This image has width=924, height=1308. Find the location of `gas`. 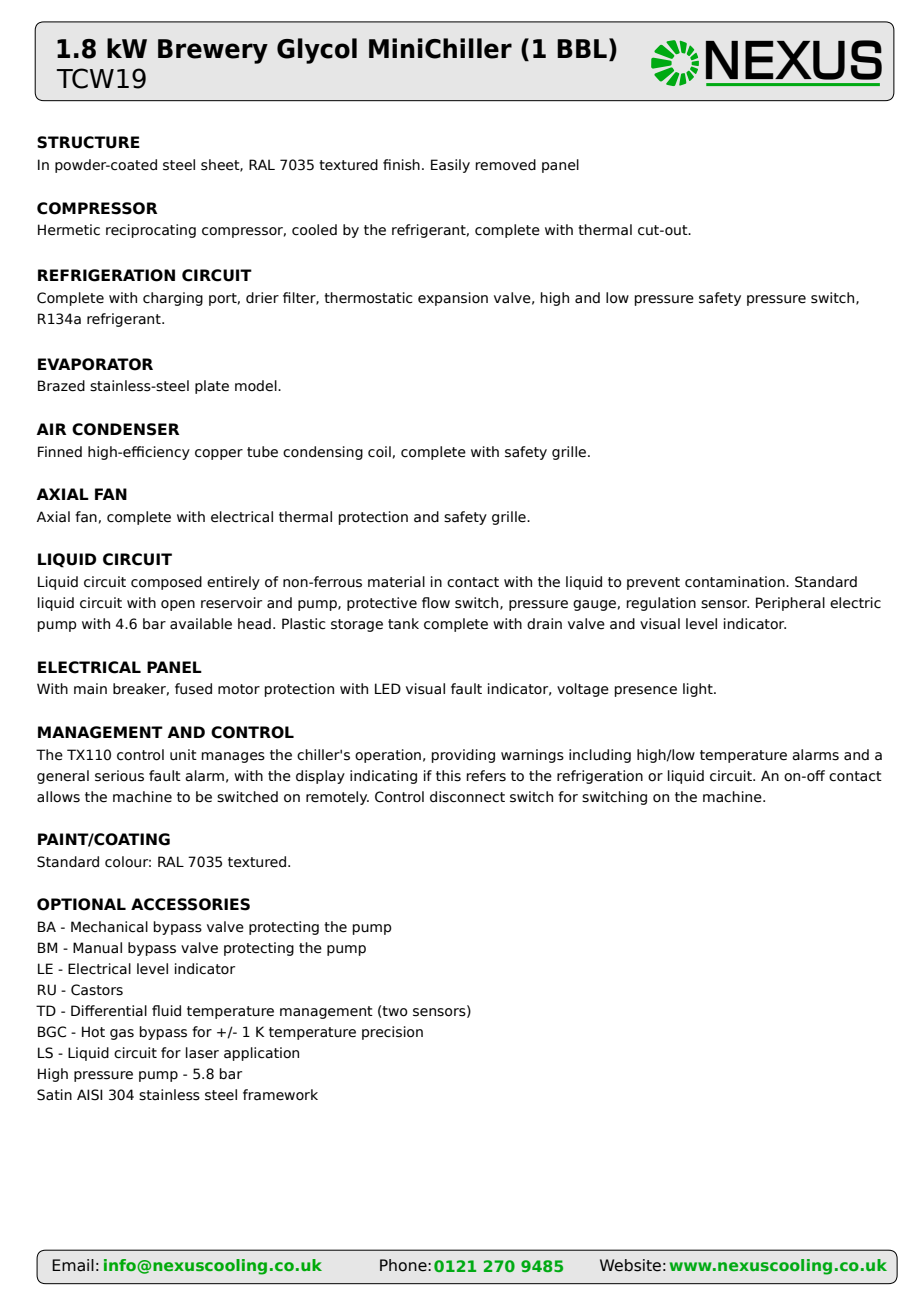

gas is located at coordinates (122, 1034).
